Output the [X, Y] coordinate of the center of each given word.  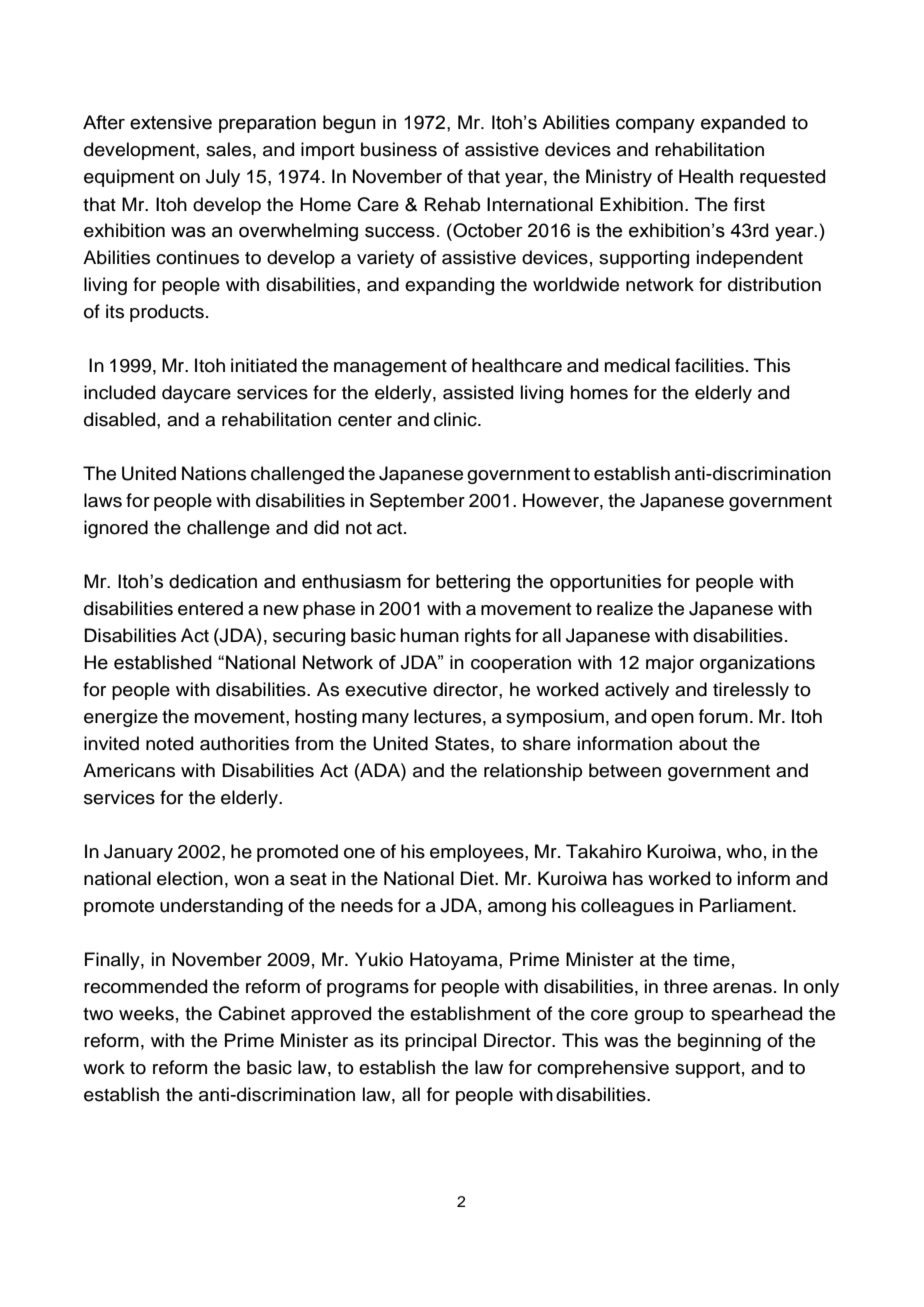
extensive [171, 122]
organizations [757, 664]
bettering [473, 583]
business [399, 149]
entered [210, 608]
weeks [146, 1013]
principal [440, 1042]
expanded [743, 124]
